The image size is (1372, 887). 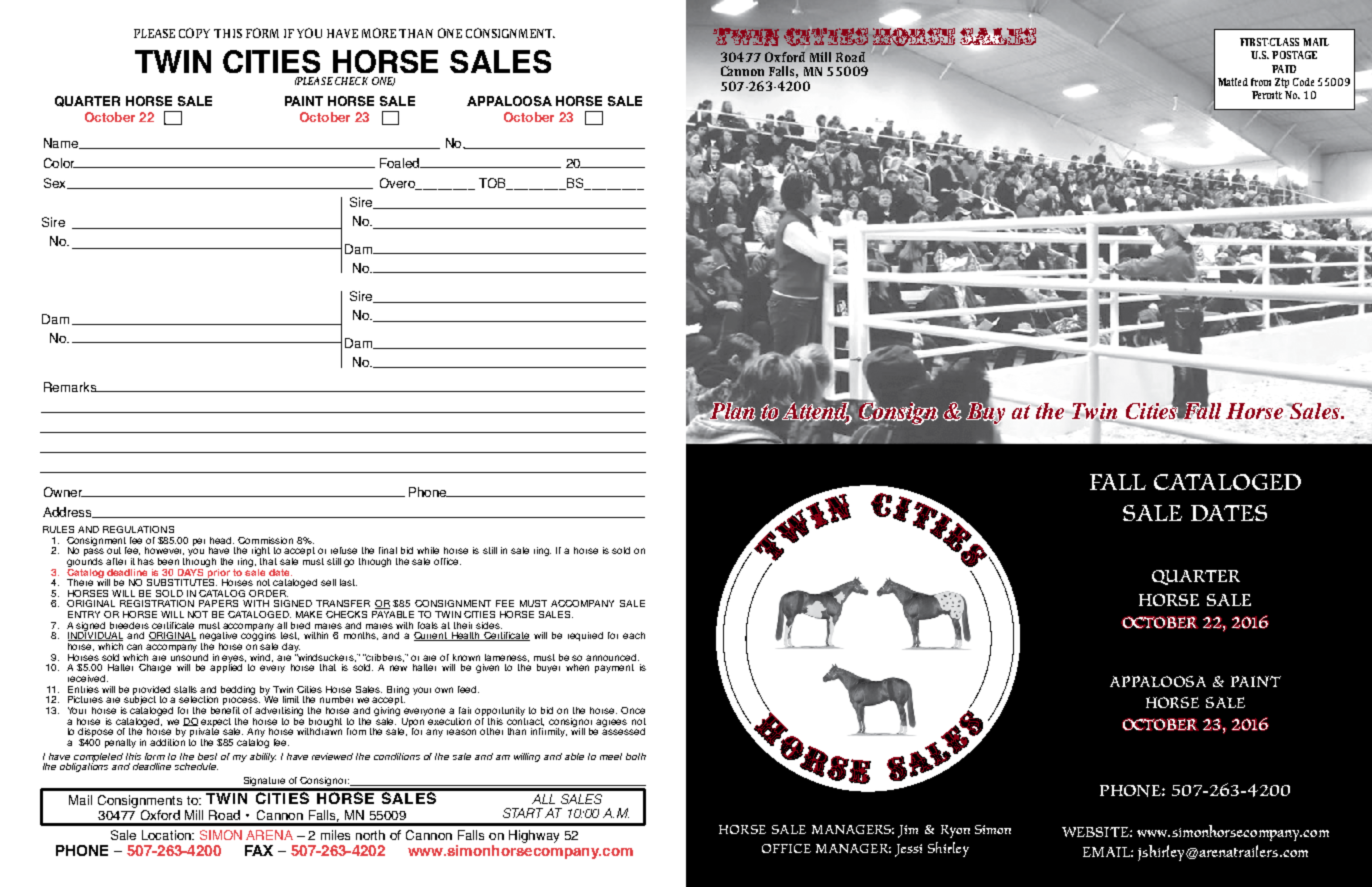 What do you see at coordinates (534, 836) in the screenshot?
I see `Highway` at bounding box center [534, 836].
